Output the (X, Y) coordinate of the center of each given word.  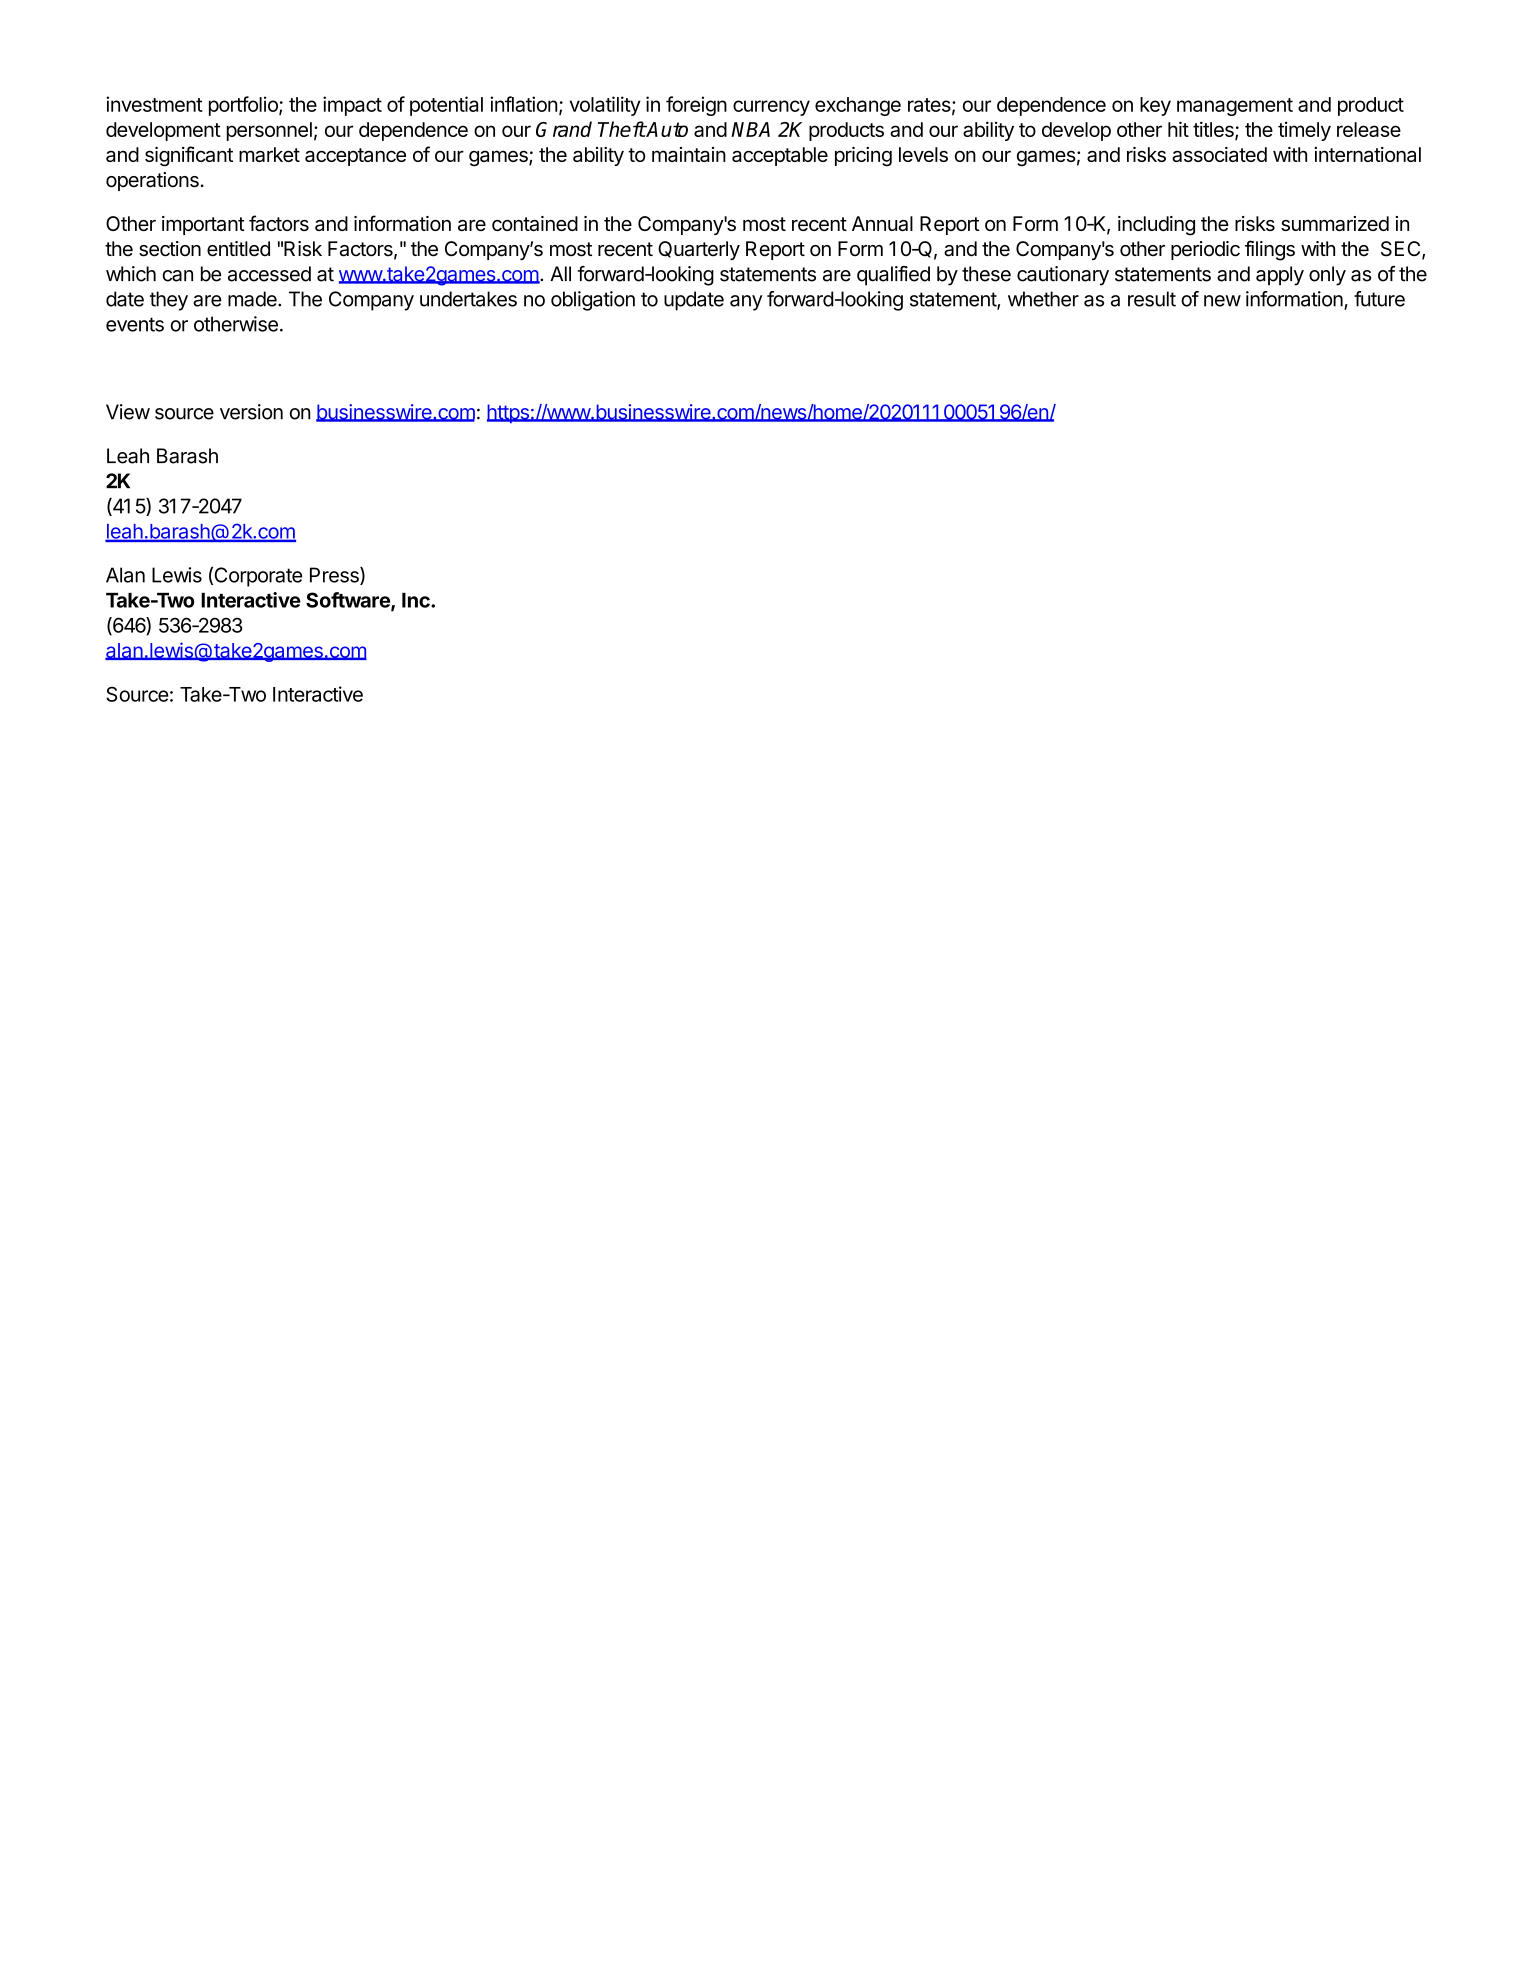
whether (1043, 299)
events (135, 324)
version (251, 412)
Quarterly (699, 250)
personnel (269, 131)
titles (1214, 130)
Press (335, 576)
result (1152, 299)
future (1379, 299)
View (128, 412)
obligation (593, 301)
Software (349, 601)
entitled (238, 249)
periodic (1205, 250)
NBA (750, 129)
